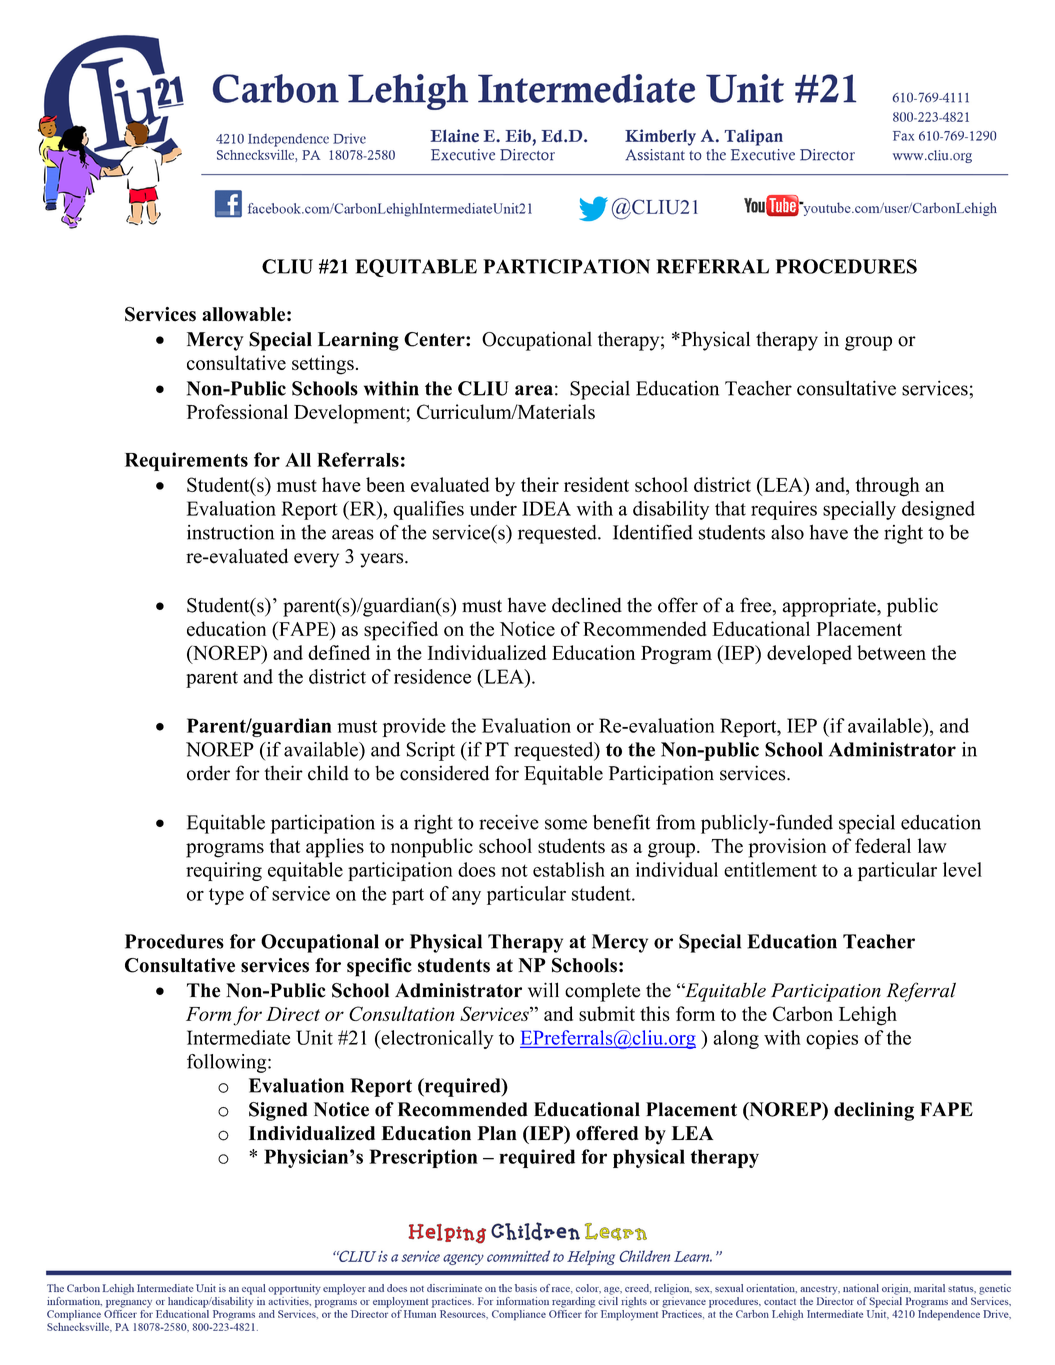 This screenshot has width=1055, height=1365. What do you see at coordinates (962, 869) in the screenshot?
I see `level` at bounding box center [962, 869].
